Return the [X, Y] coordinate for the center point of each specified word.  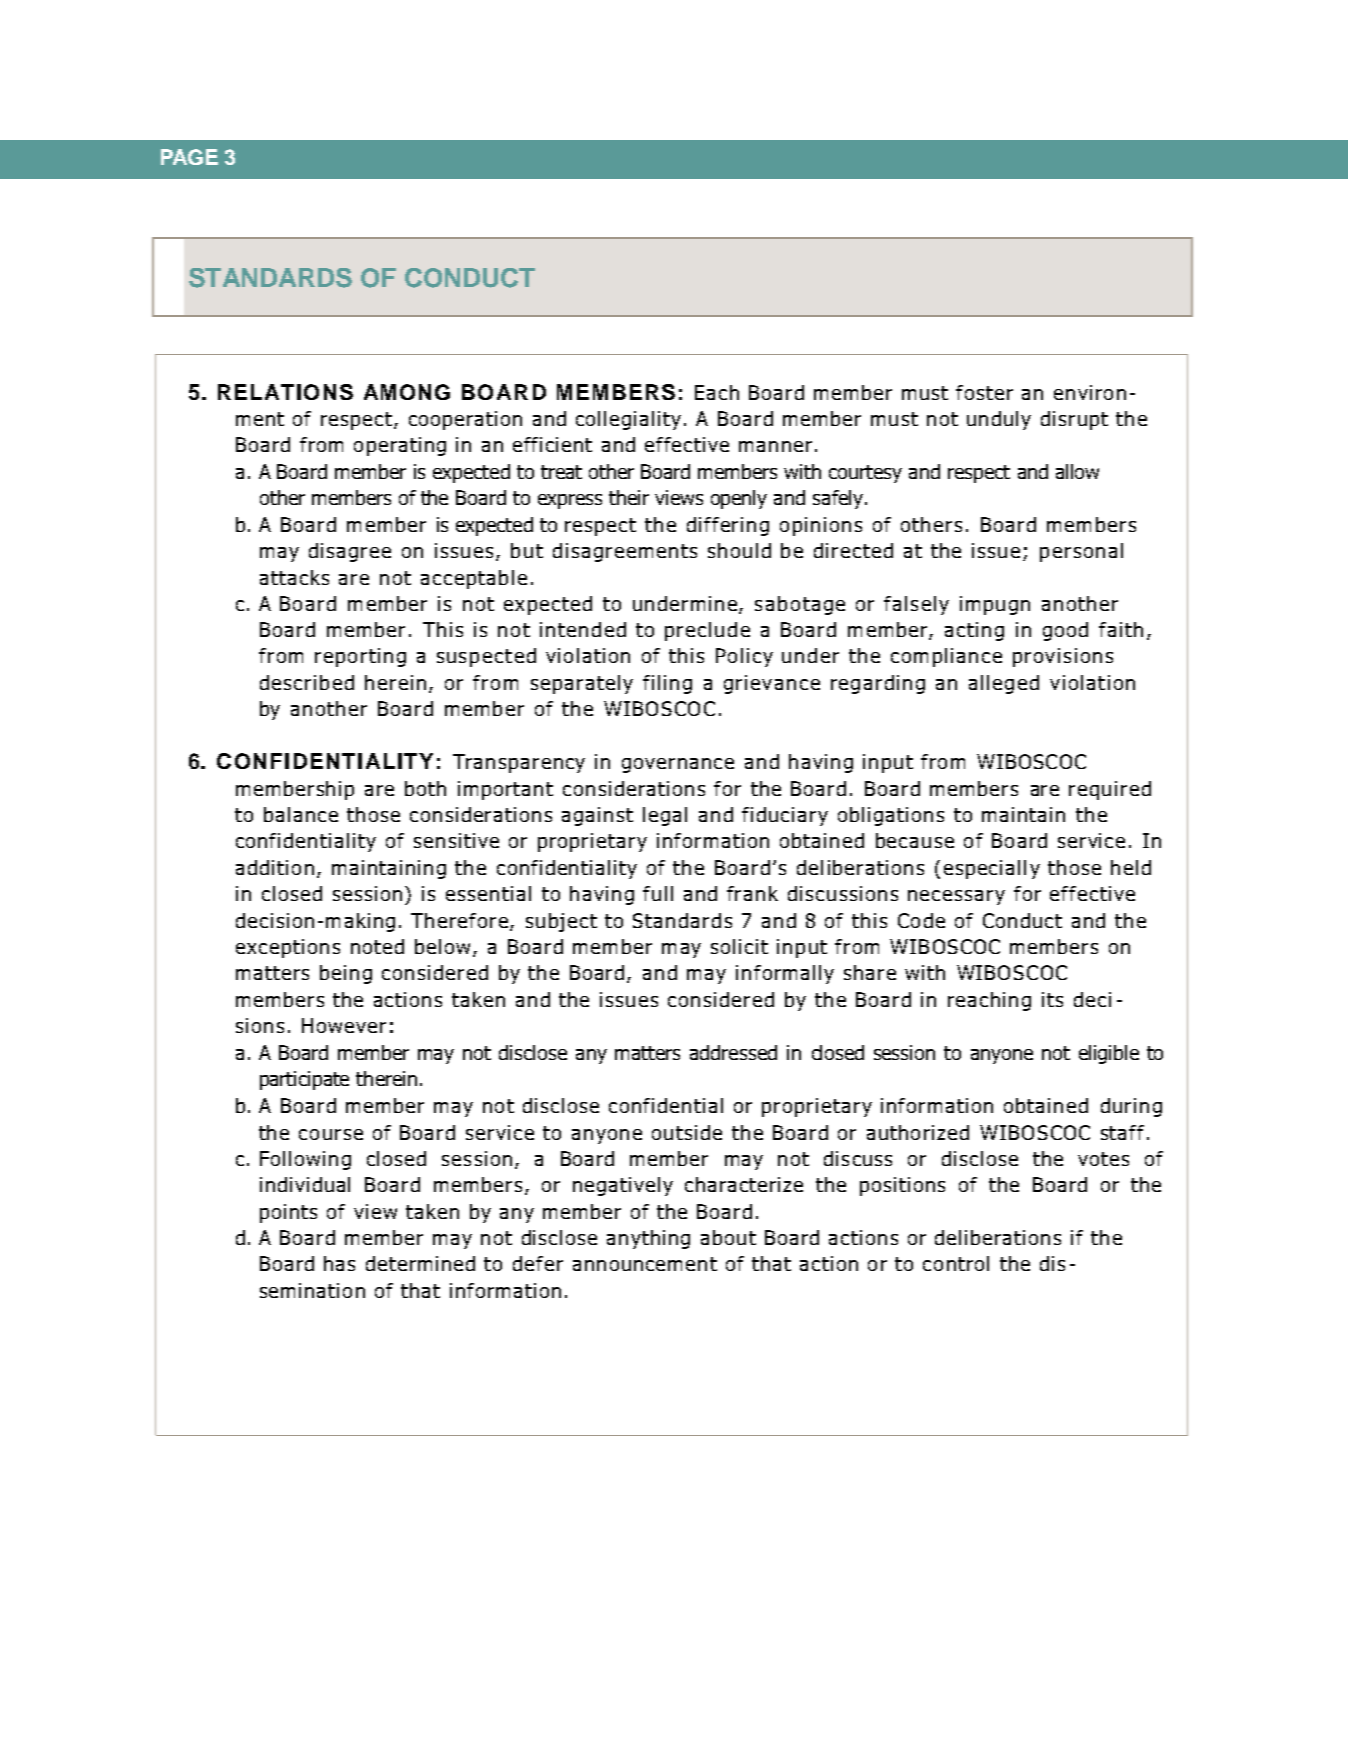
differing [728, 526]
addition [275, 867]
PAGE [189, 157]
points [288, 1213]
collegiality [628, 420]
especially [992, 869]
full [658, 893]
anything [648, 1239]
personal [1081, 552]
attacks [294, 577]
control [956, 1263]
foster [984, 392]
